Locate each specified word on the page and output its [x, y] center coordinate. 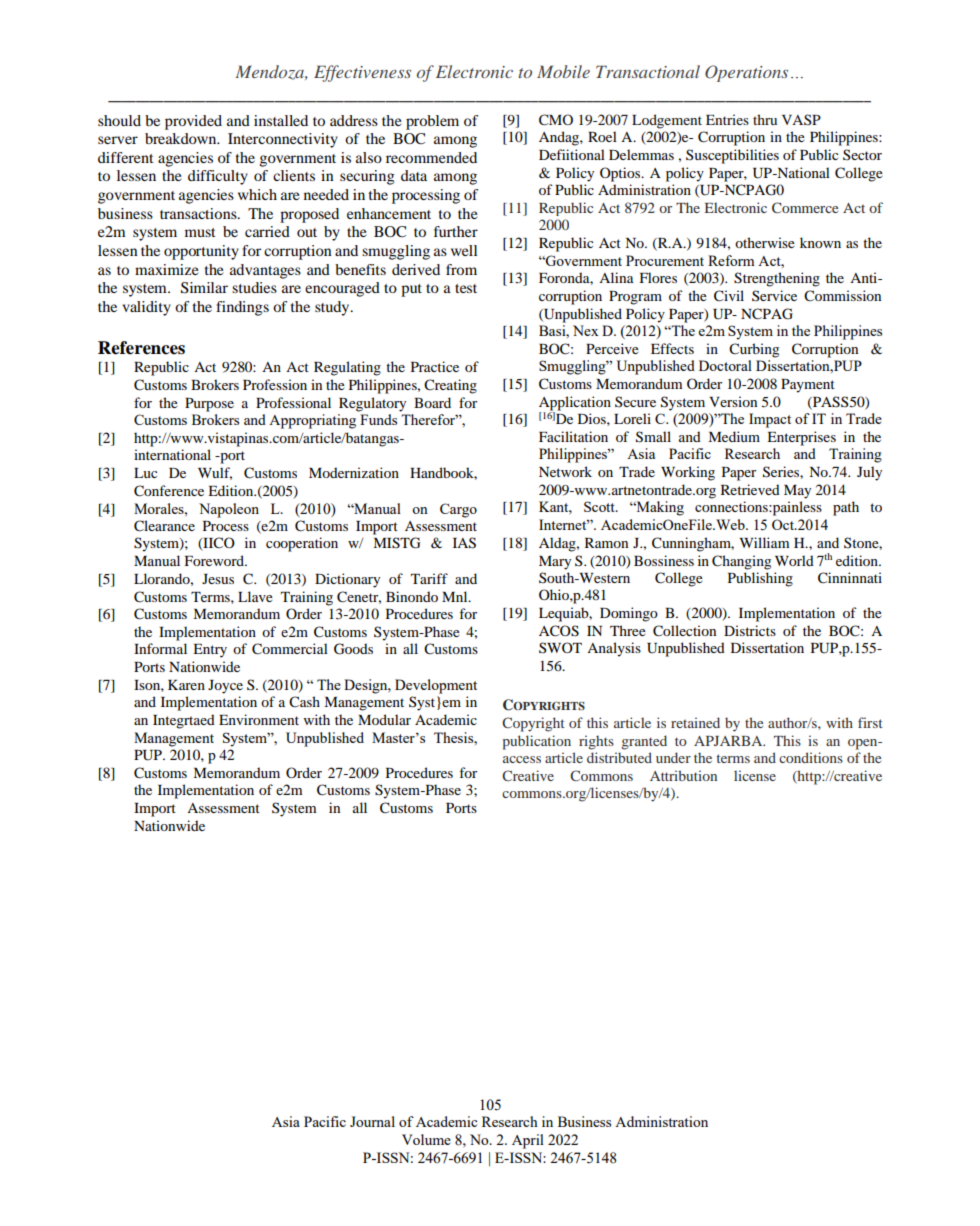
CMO [556, 120]
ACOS [559, 631]
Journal [372, 1121]
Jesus [218, 579]
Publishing [760, 579]
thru [765, 119]
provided [193, 122]
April [528, 1141]
